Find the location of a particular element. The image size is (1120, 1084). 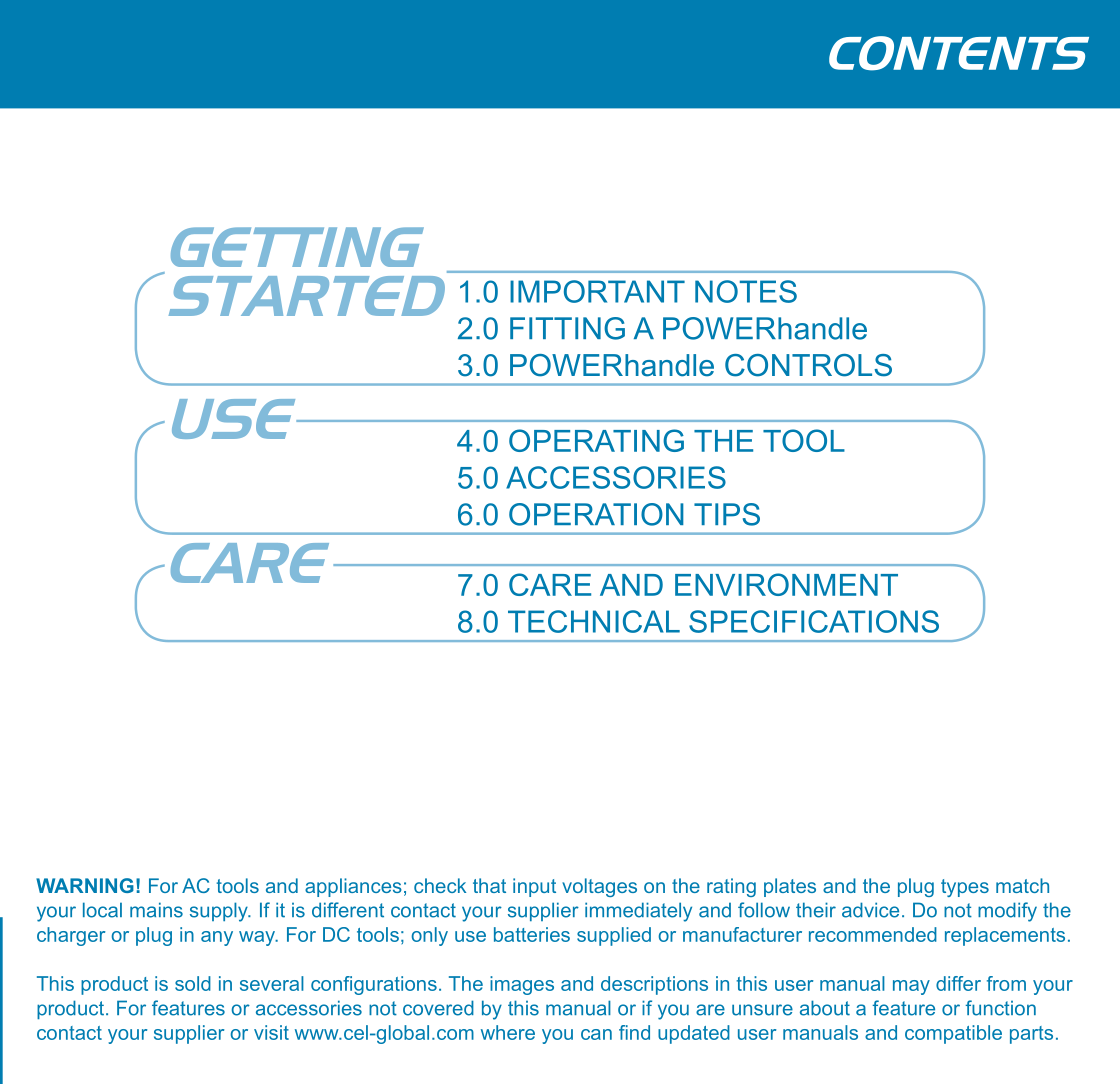

sold is located at coordinates (193, 983).
